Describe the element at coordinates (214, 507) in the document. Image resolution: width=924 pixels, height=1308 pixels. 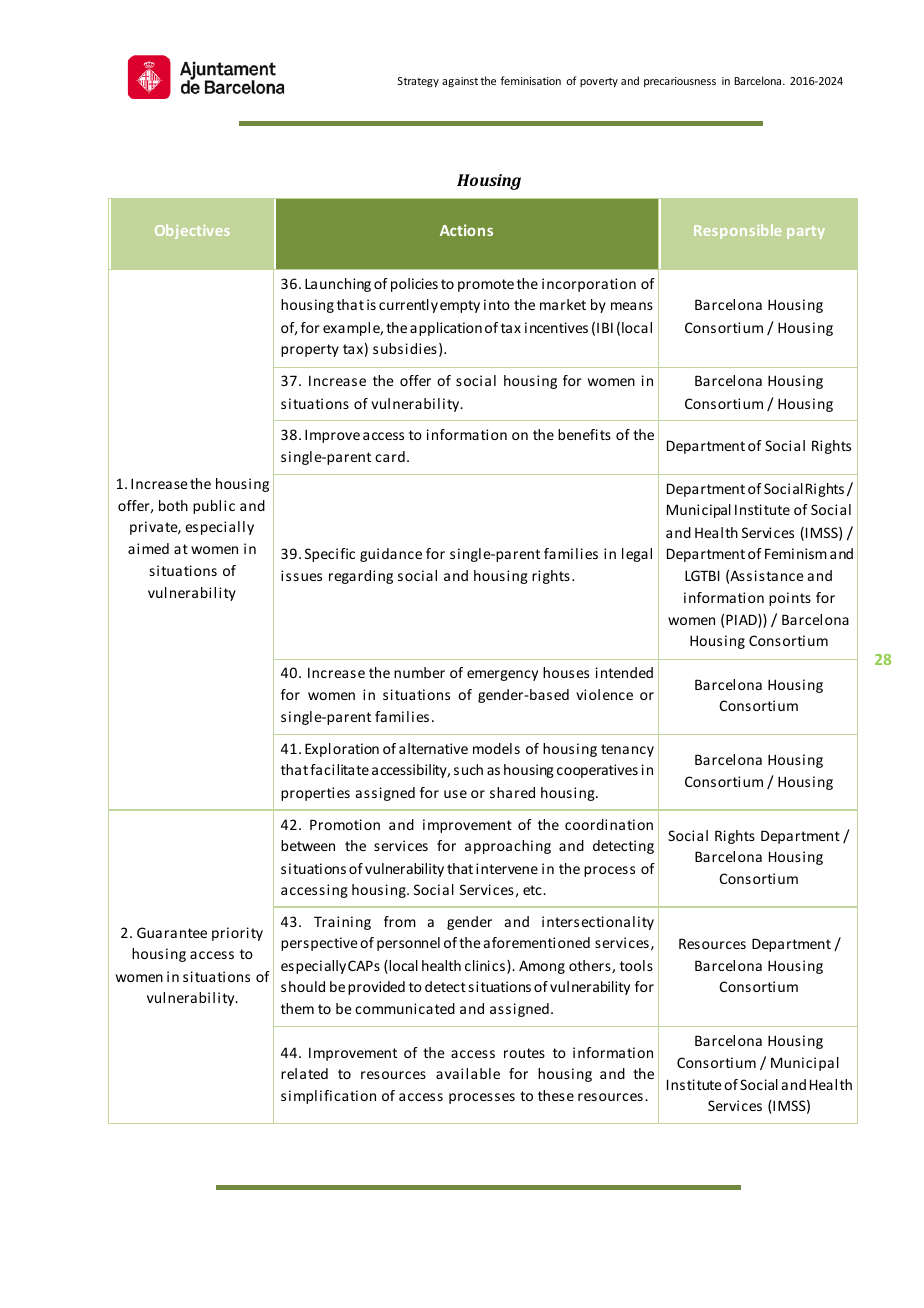
I see `public` at that location.
